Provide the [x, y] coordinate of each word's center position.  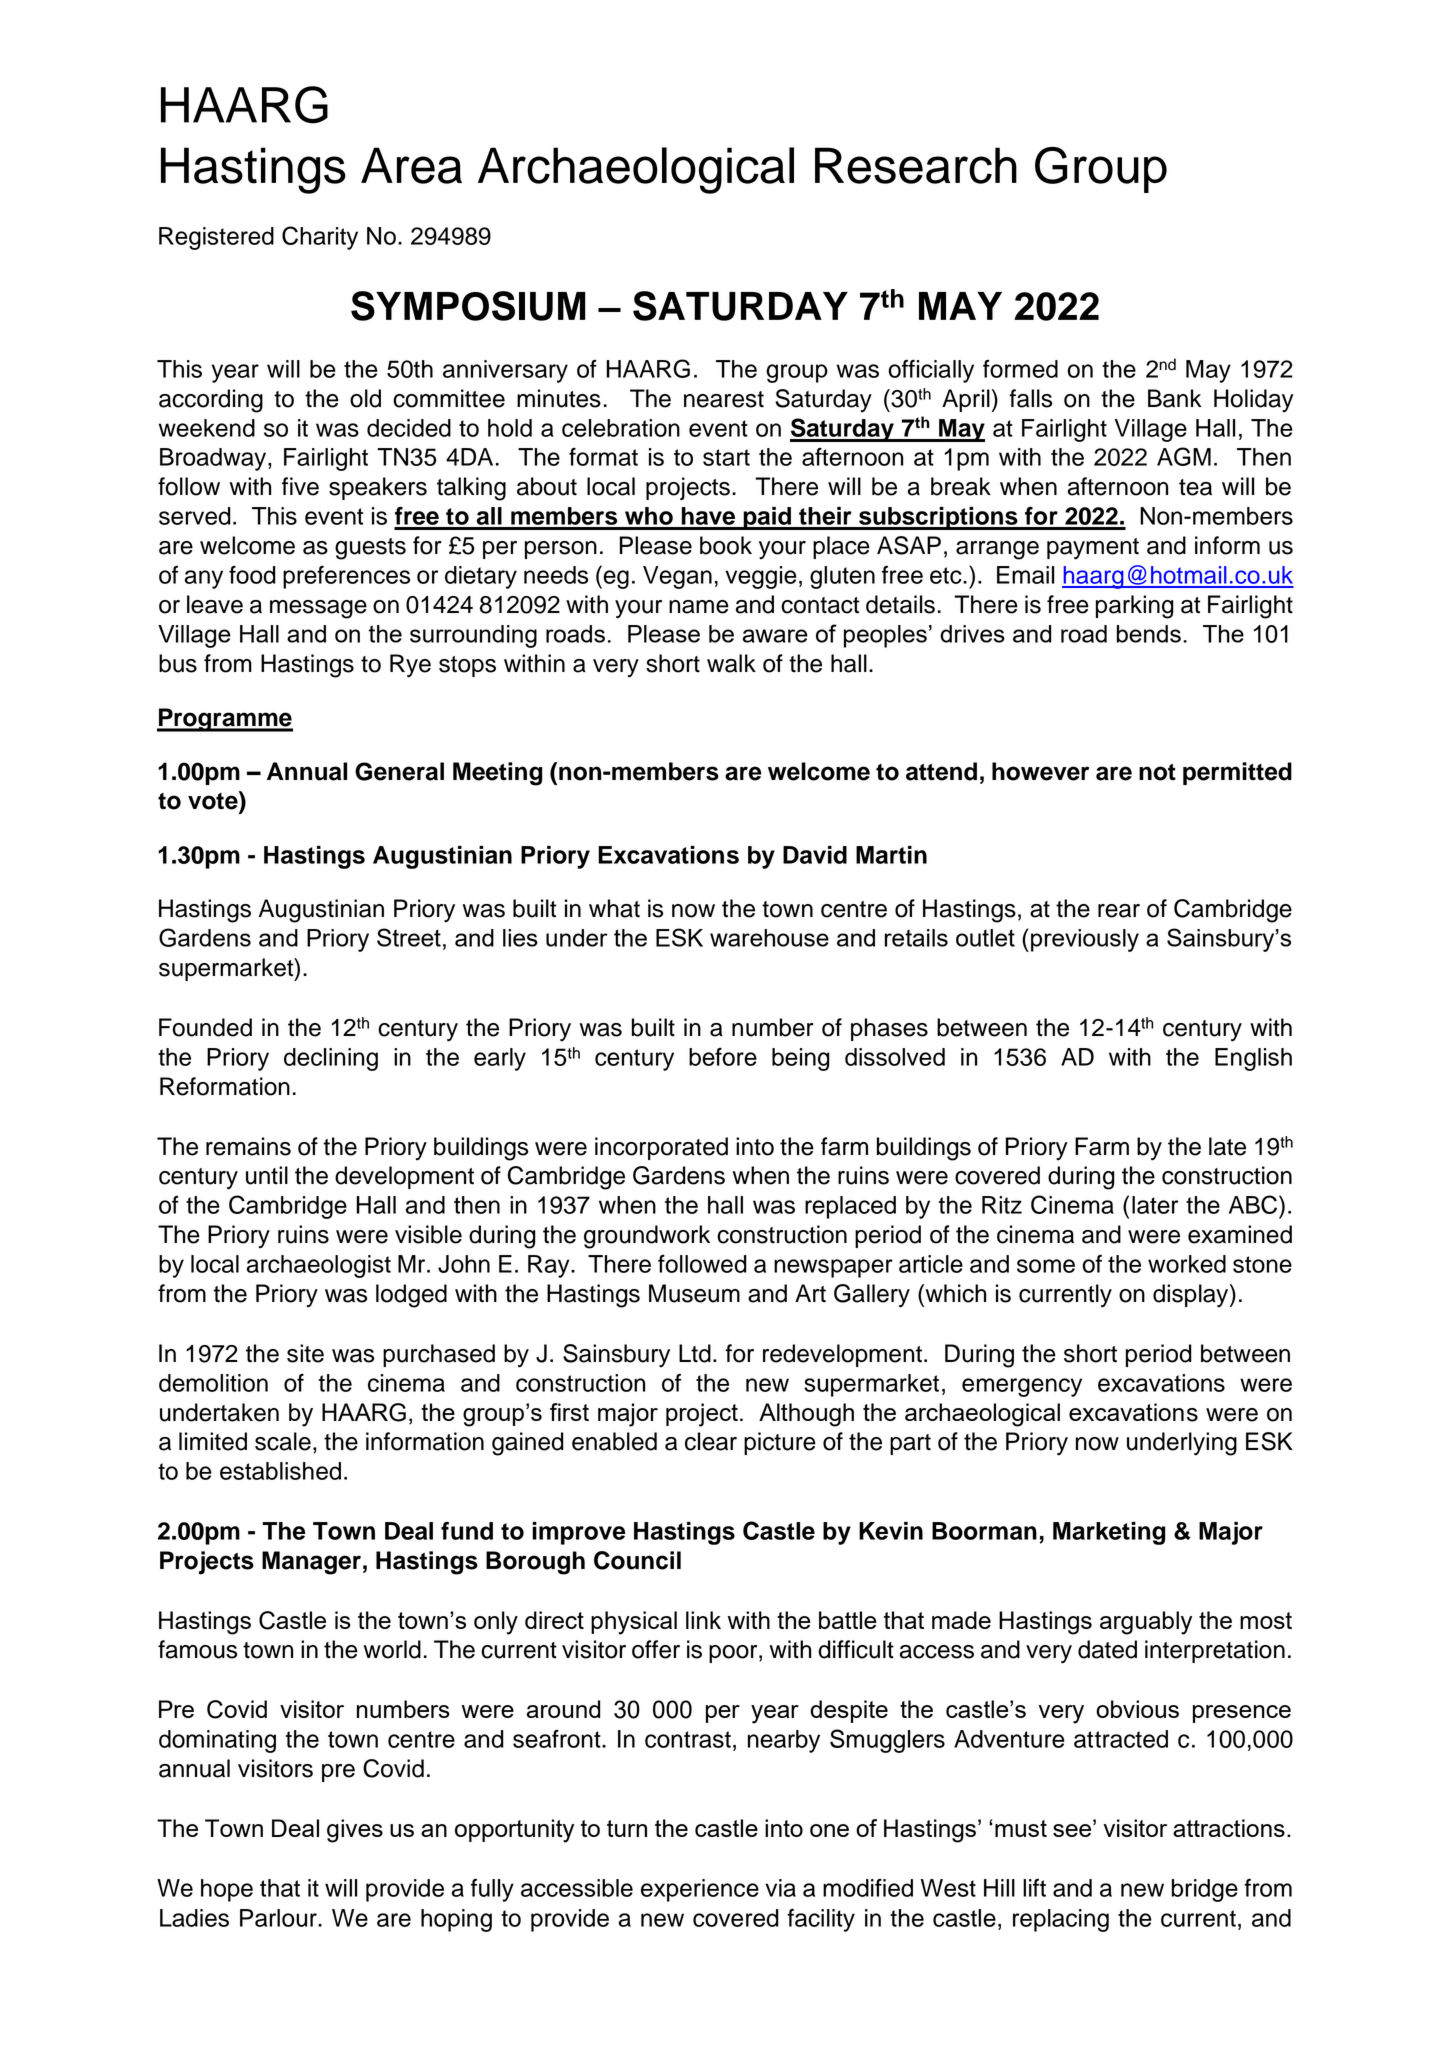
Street [409, 937]
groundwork [647, 1237]
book [726, 545]
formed [1020, 369]
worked [1187, 1264]
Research [916, 165]
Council [637, 1560]
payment [1093, 549]
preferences [346, 577]
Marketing [1109, 1533]
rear [1119, 911]
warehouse [769, 938]
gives [355, 1831]
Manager [311, 1563]
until [267, 1175]
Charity [320, 238]
